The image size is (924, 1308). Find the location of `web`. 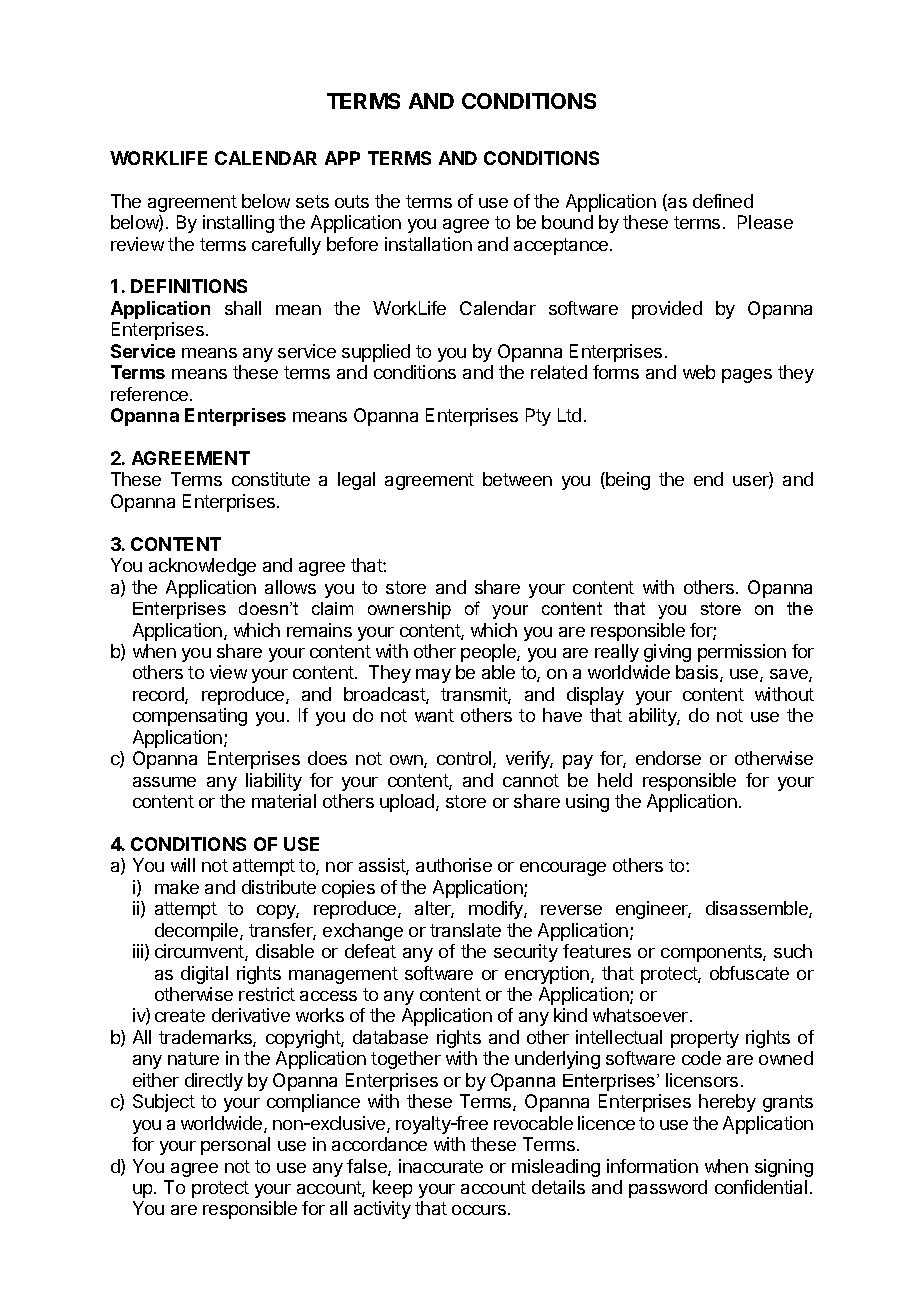

web is located at coordinates (699, 372).
